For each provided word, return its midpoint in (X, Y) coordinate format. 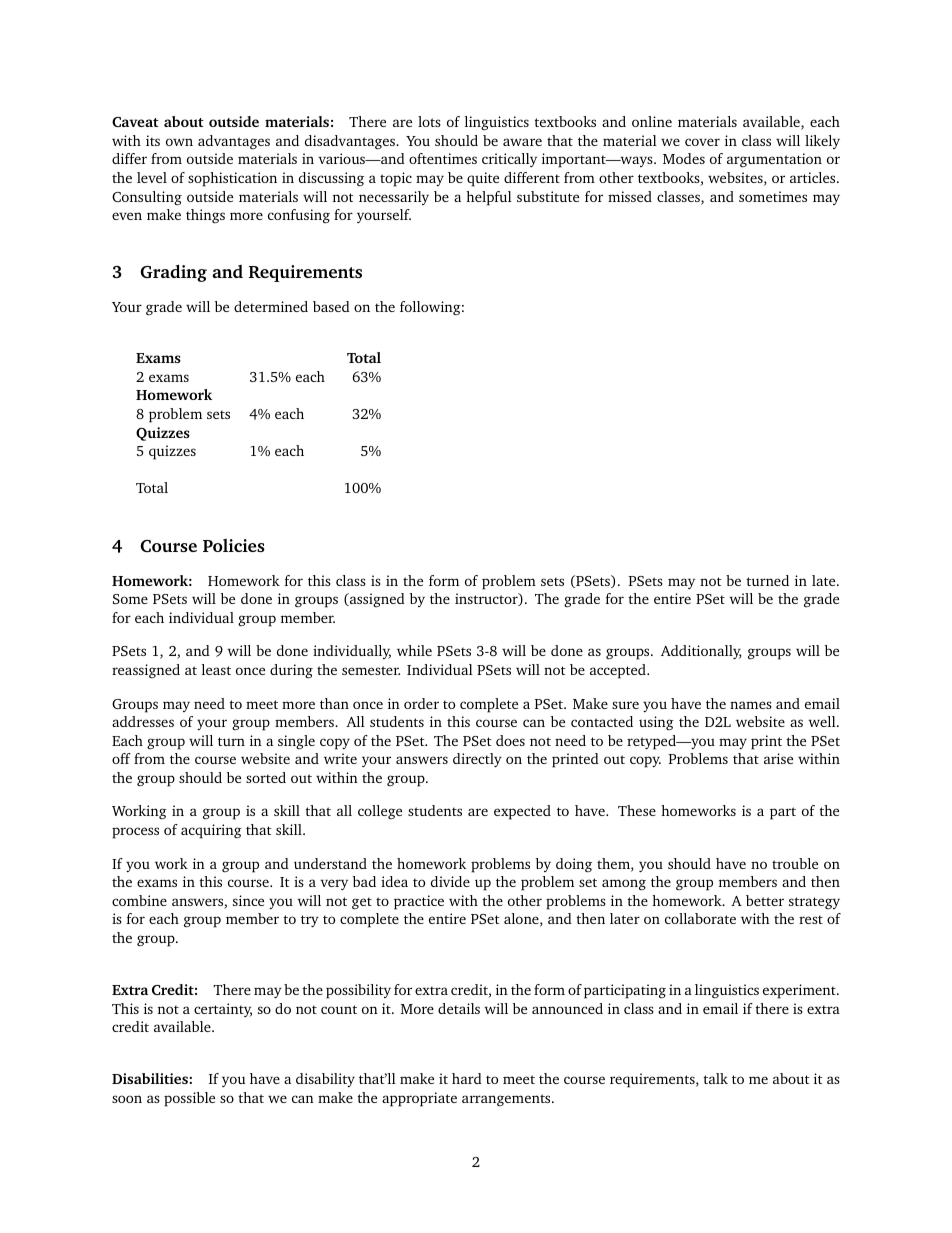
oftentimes (443, 158)
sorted (266, 777)
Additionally (701, 652)
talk (715, 1078)
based (331, 306)
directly (477, 760)
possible (189, 1099)
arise (778, 758)
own (179, 142)
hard (467, 1078)
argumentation (774, 160)
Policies (234, 545)
